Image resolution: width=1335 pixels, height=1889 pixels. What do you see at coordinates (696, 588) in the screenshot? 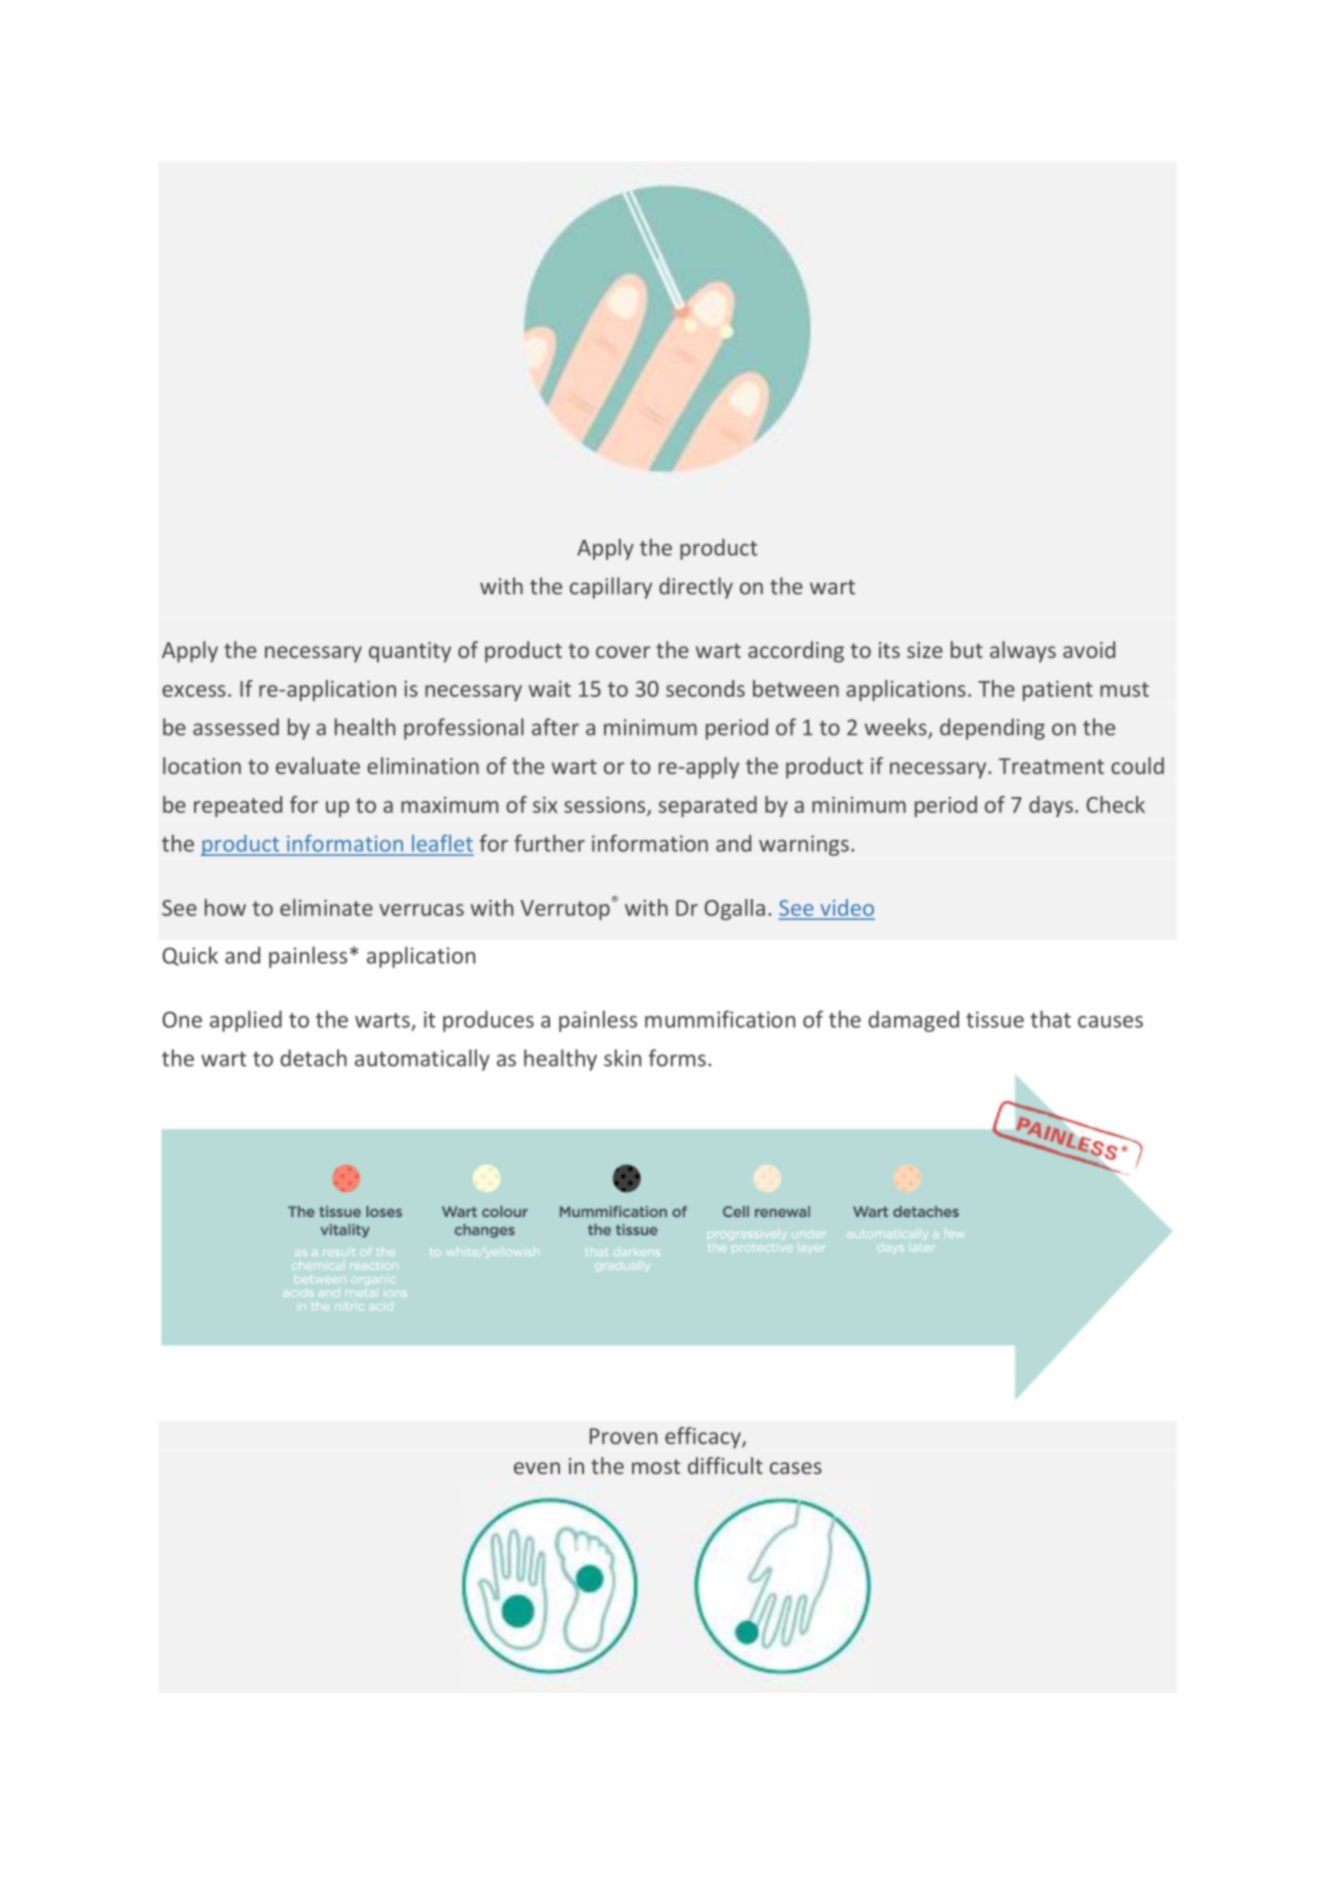
I see `directly` at bounding box center [696, 588].
